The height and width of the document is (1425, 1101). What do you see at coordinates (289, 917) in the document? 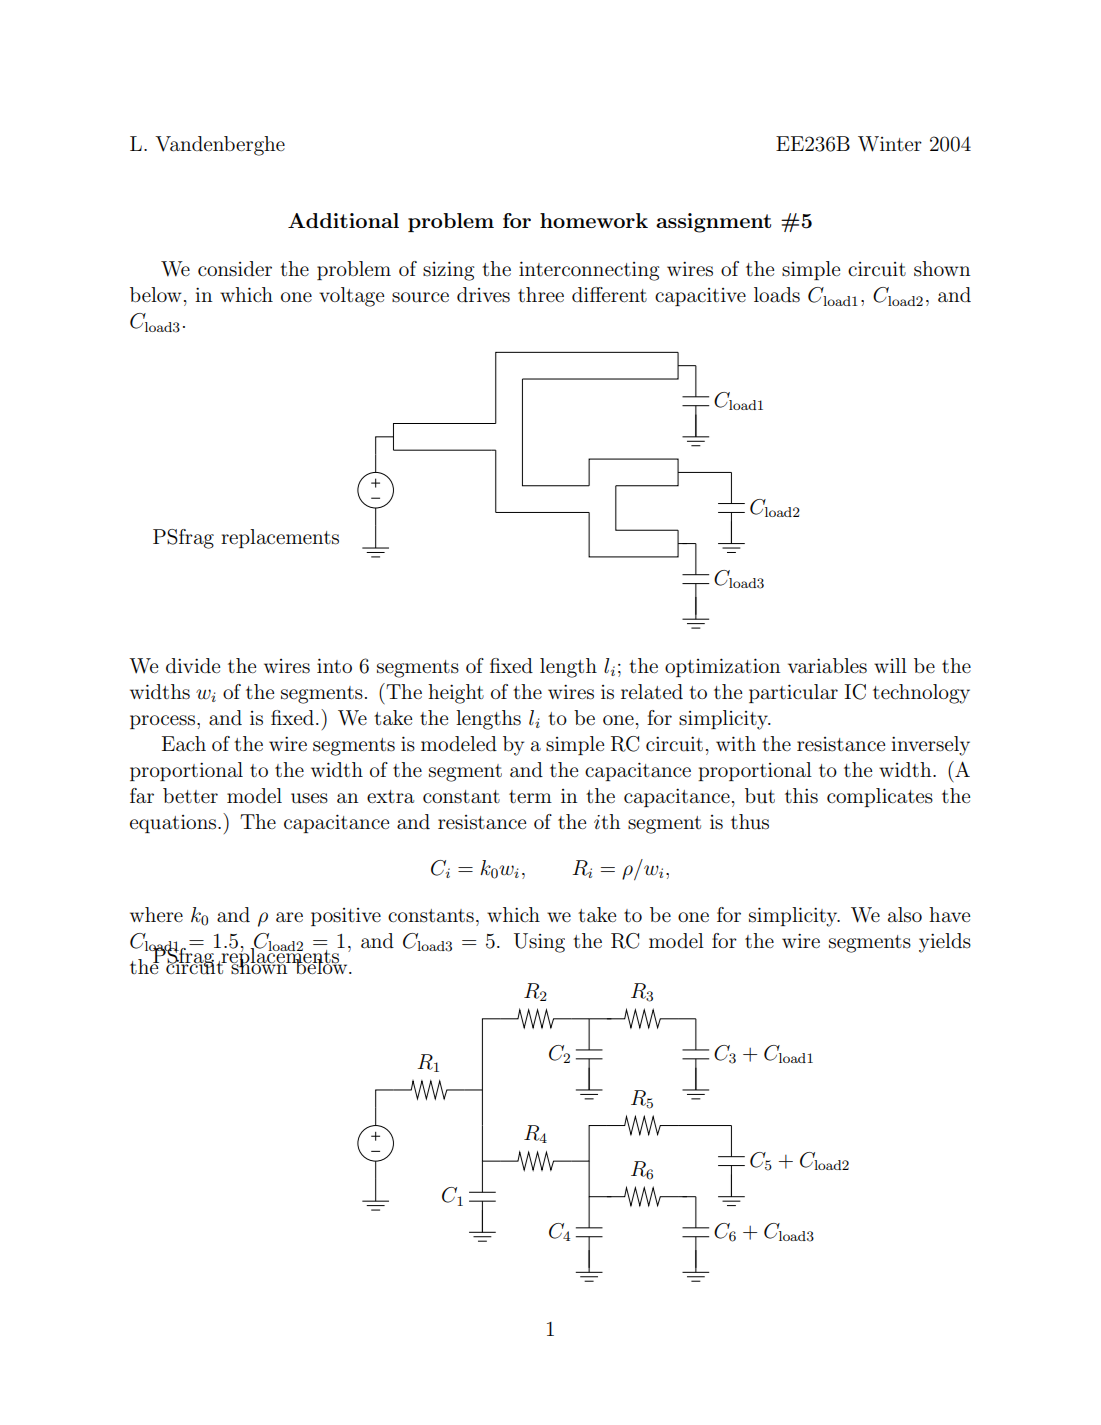
I see `are` at bounding box center [289, 917].
